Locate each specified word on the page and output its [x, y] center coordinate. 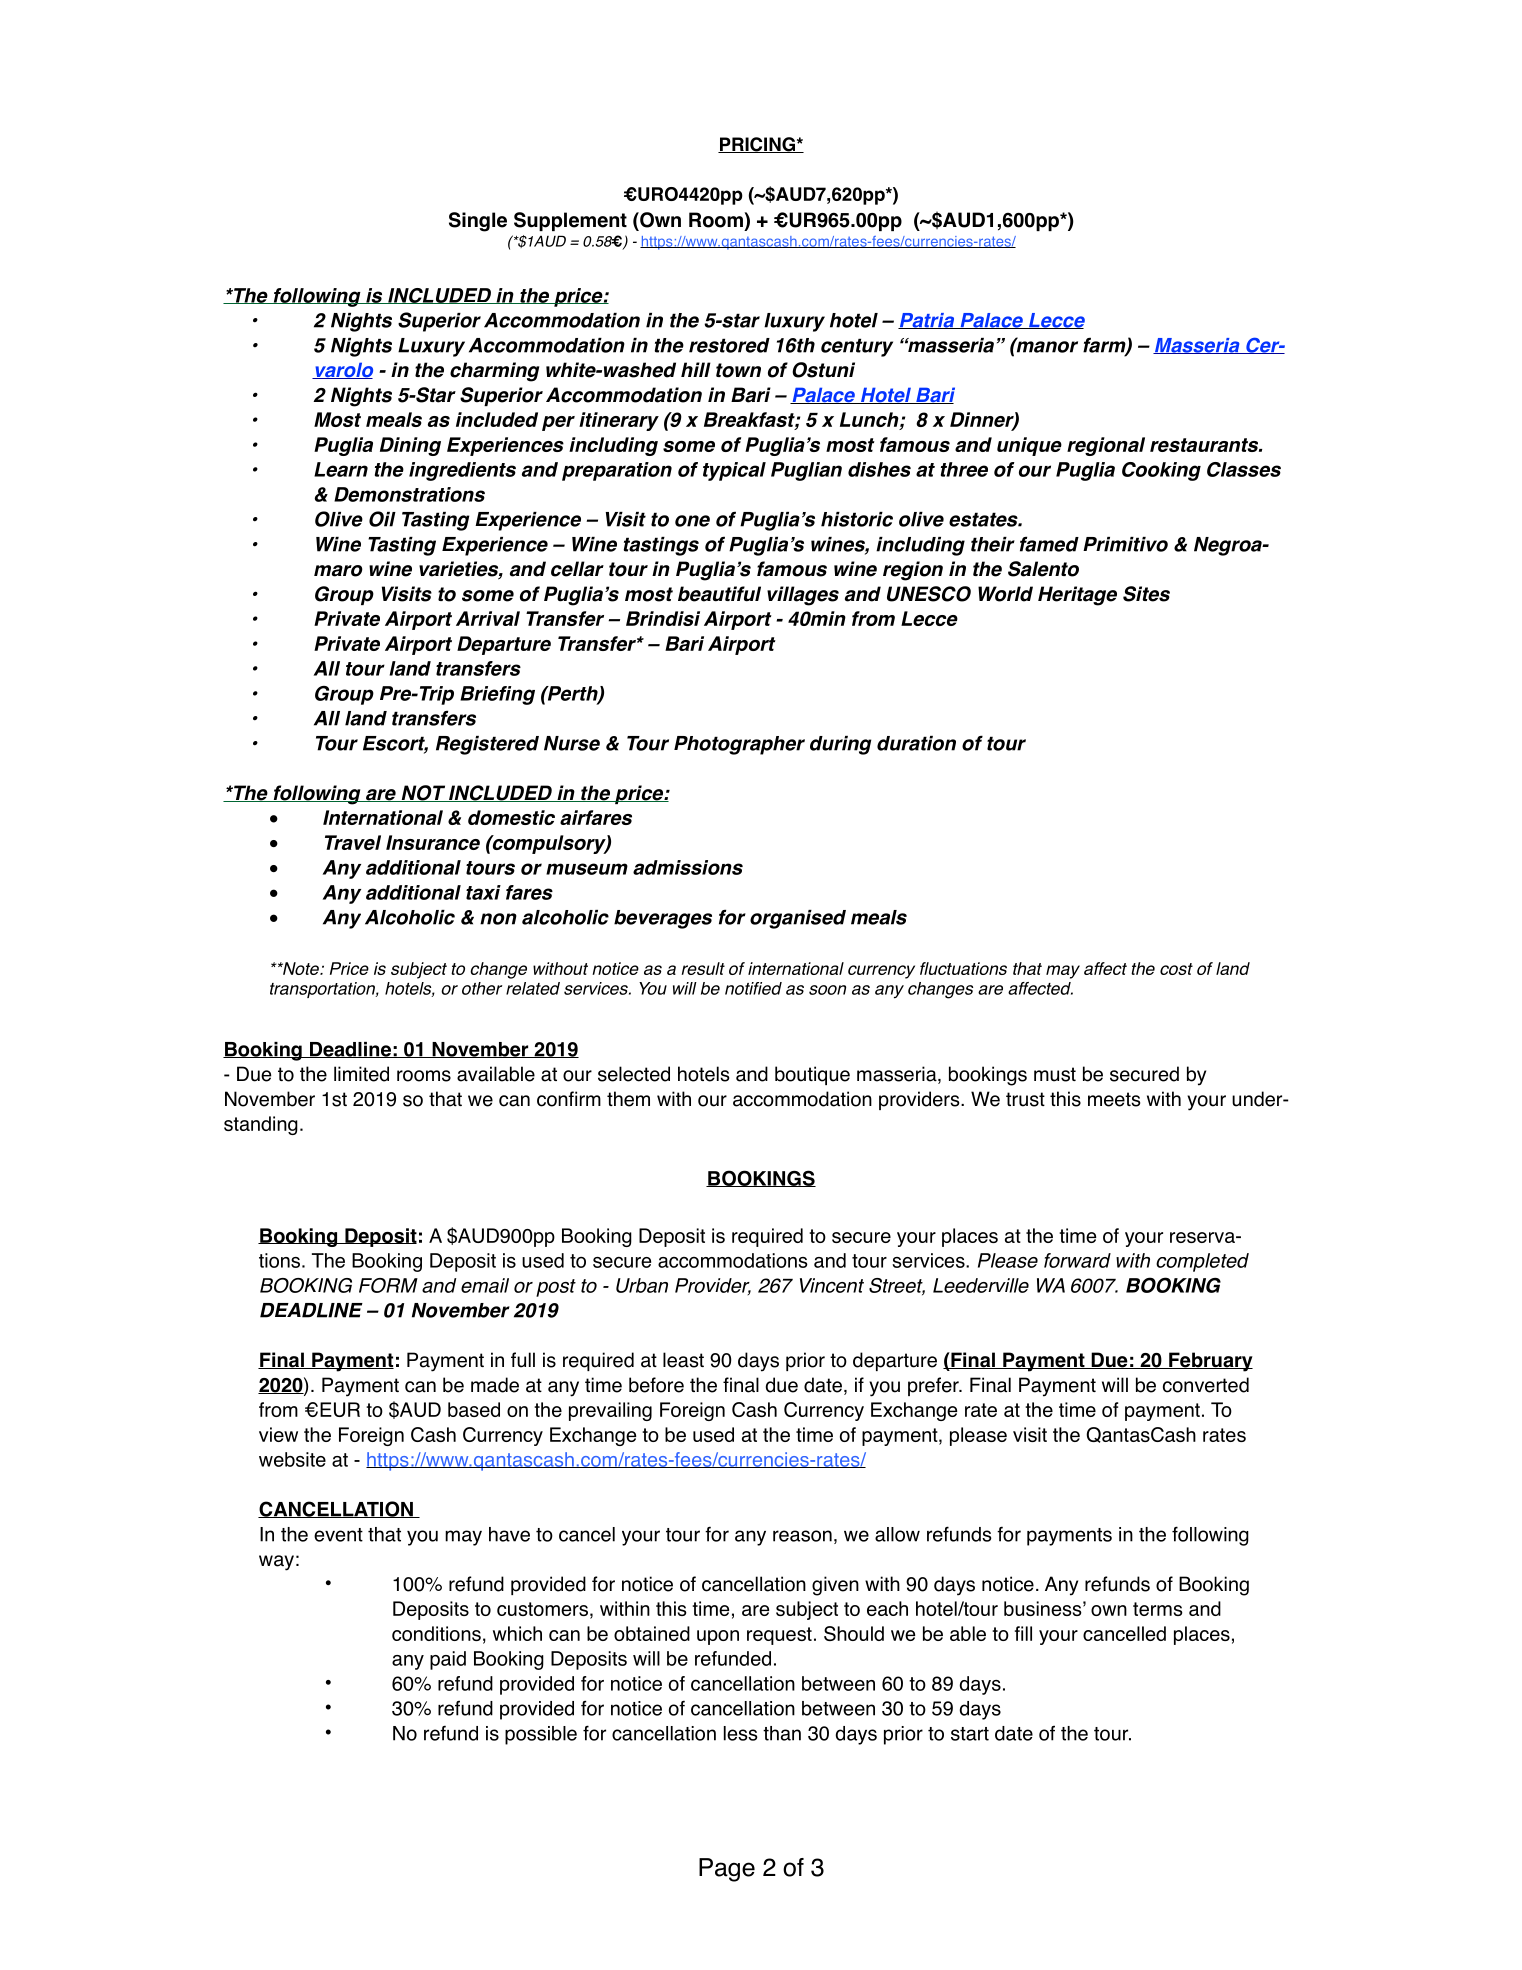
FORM [388, 1285]
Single [478, 222]
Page [727, 1870]
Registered [487, 745]
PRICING [757, 145]
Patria [927, 321]
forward [1077, 1260]
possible [541, 1735]
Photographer [739, 745]
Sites [1146, 594]
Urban [642, 1285]
